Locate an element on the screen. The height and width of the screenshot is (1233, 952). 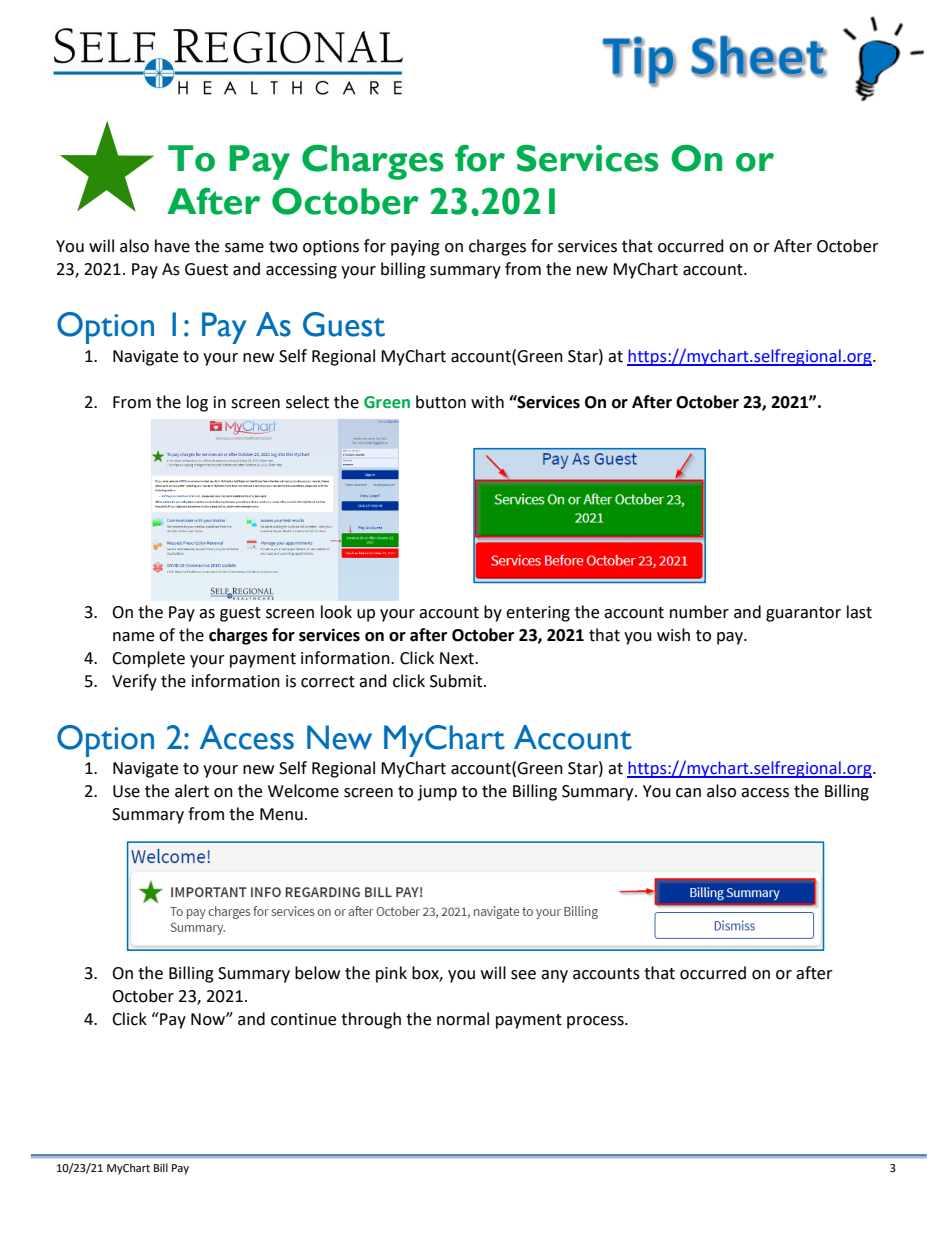
name is located at coordinates (133, 637).
